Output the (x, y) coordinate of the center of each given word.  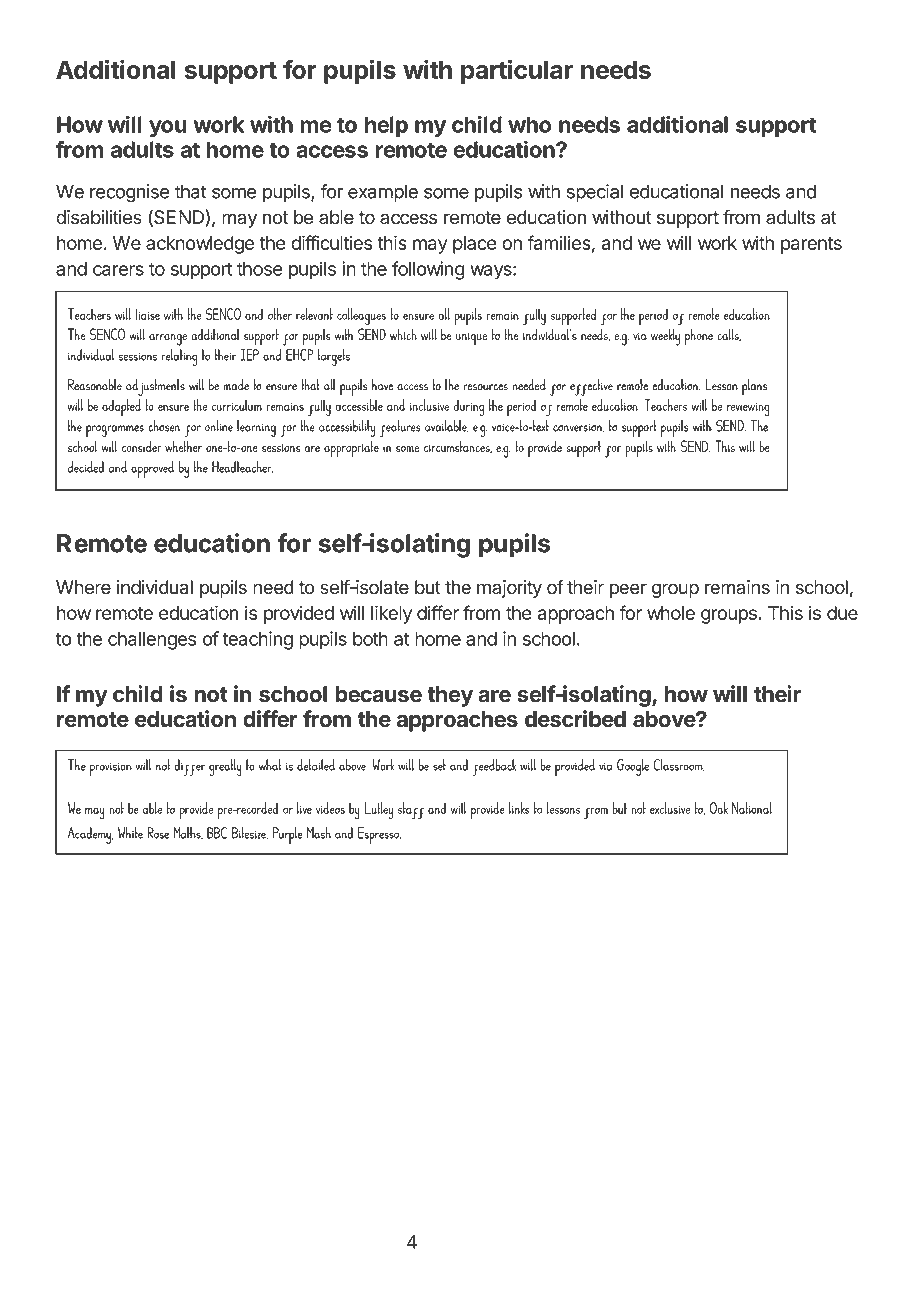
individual (155, 587)
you (168, 128)
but (428, 587)
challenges (152, 641)
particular (517, 71)
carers (118, 270)
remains (737, 587)
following (428, 270)
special (595, 193)
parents (811, 245)
